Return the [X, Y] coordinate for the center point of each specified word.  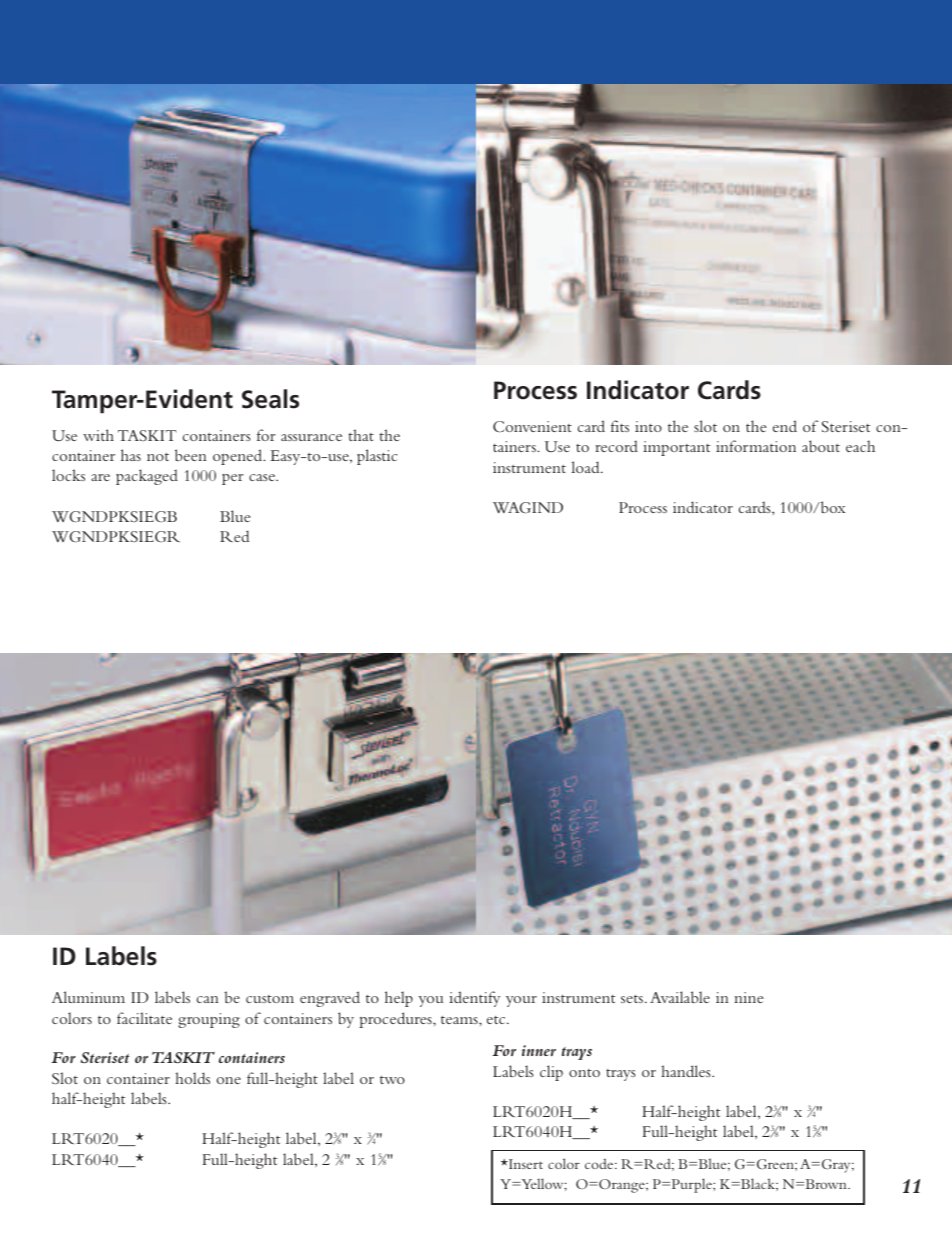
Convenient [532, 427]
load [586, 467]
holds [192, 1078]
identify [474, 999]
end [785, 426]
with [98, 435]
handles [687, 1071]
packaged [147, 477]
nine [749, 997]
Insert [525, 1164]
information [756, 446]
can [208, 999]
